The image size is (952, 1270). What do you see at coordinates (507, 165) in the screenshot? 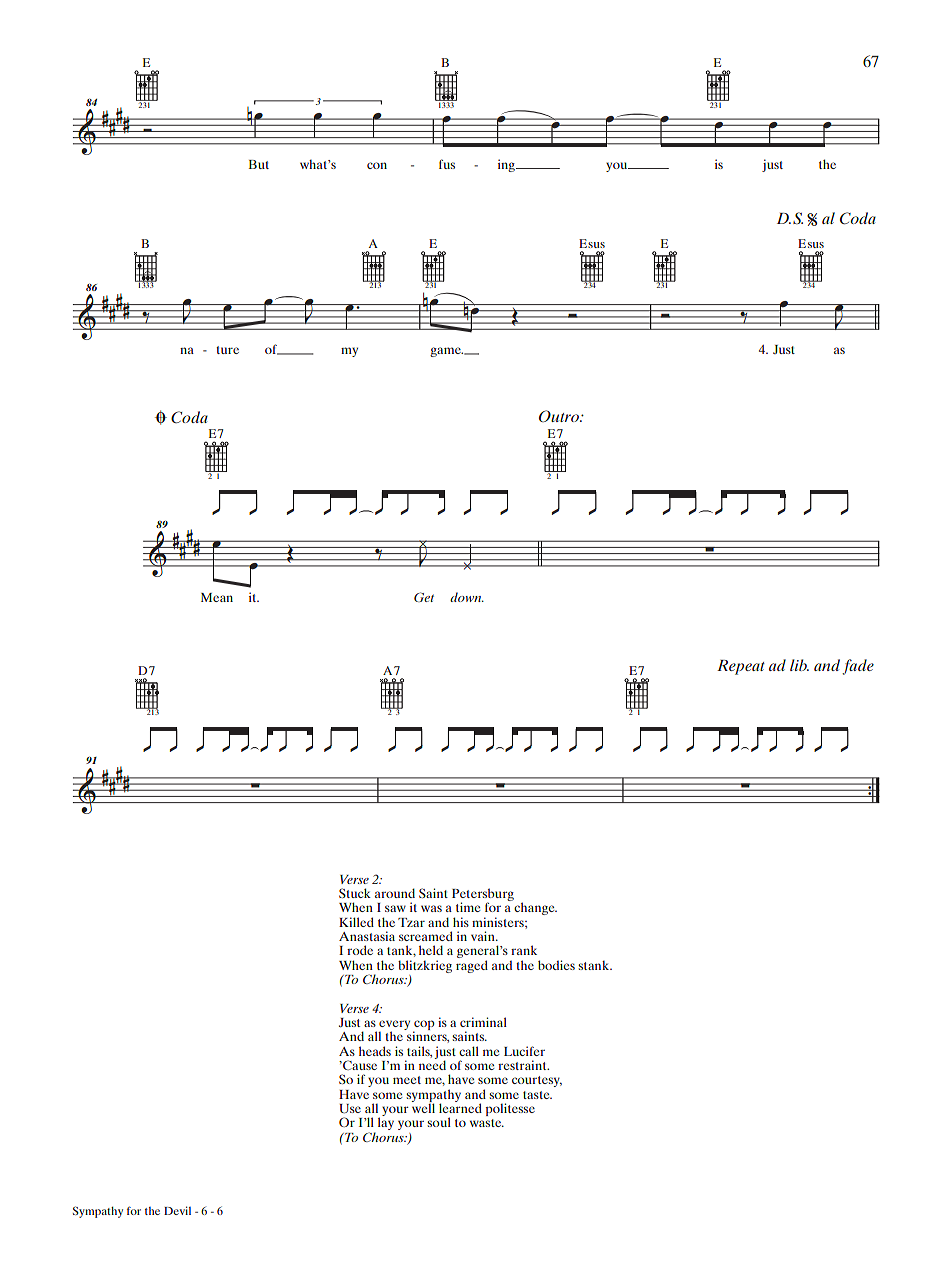
I see `ing` at bounding box center [507, 165].
